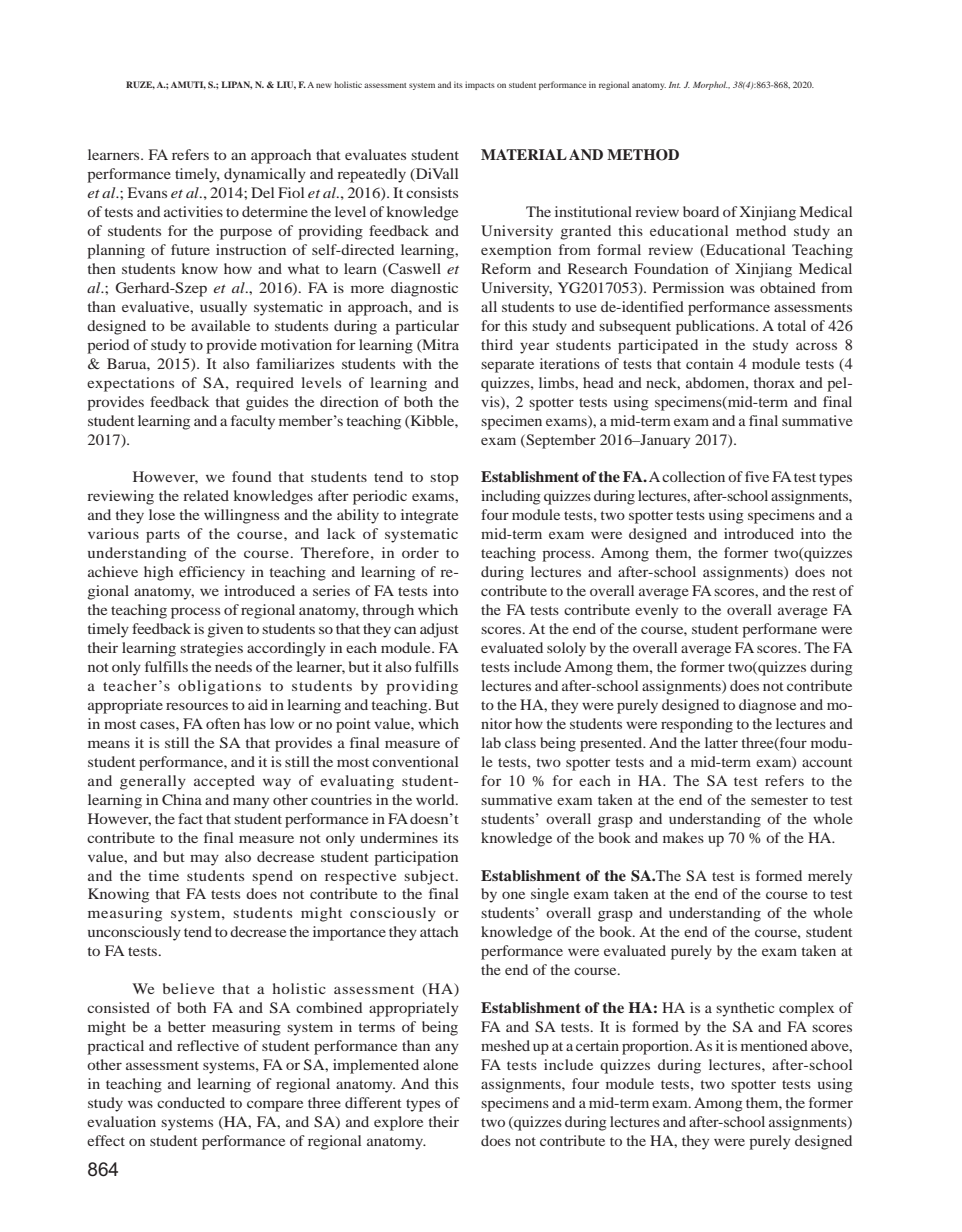 This page has height=1232, width=962. I want to click on given, so click(225, 630).
